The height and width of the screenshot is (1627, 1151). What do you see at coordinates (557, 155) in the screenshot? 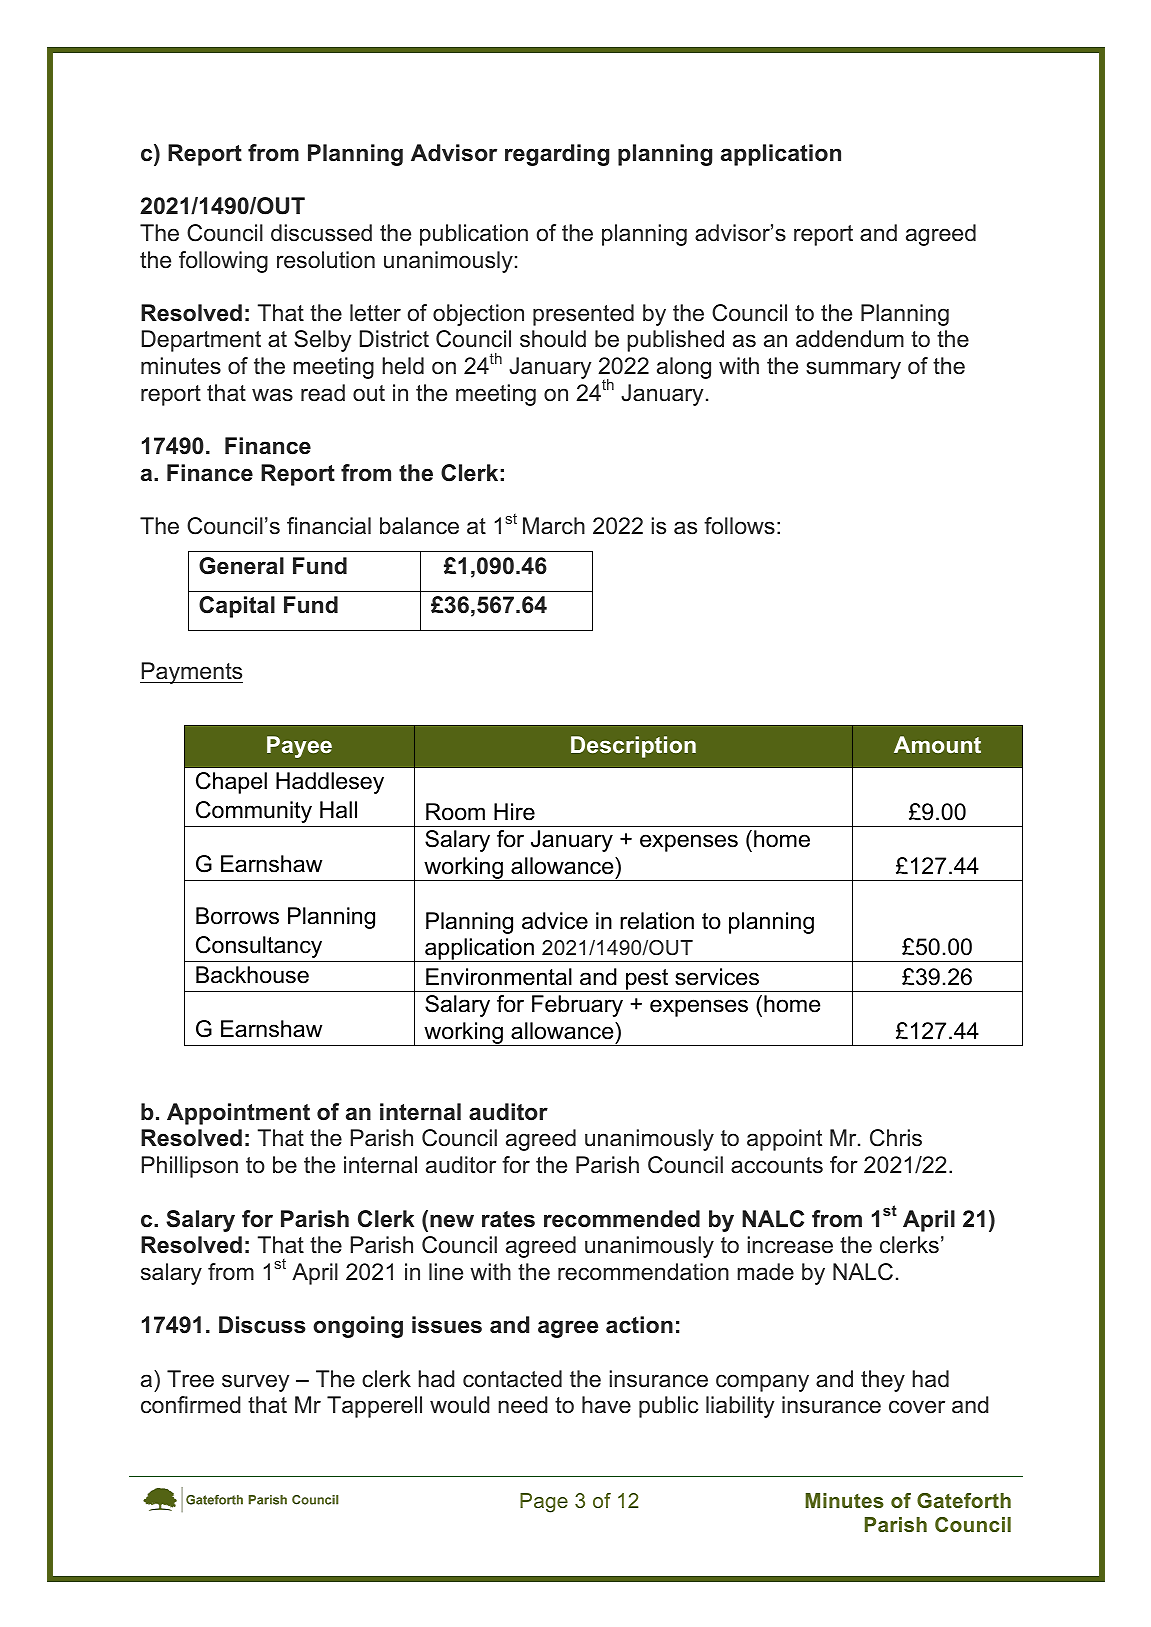
I see `regarding` at bounding box center [557, 155].
